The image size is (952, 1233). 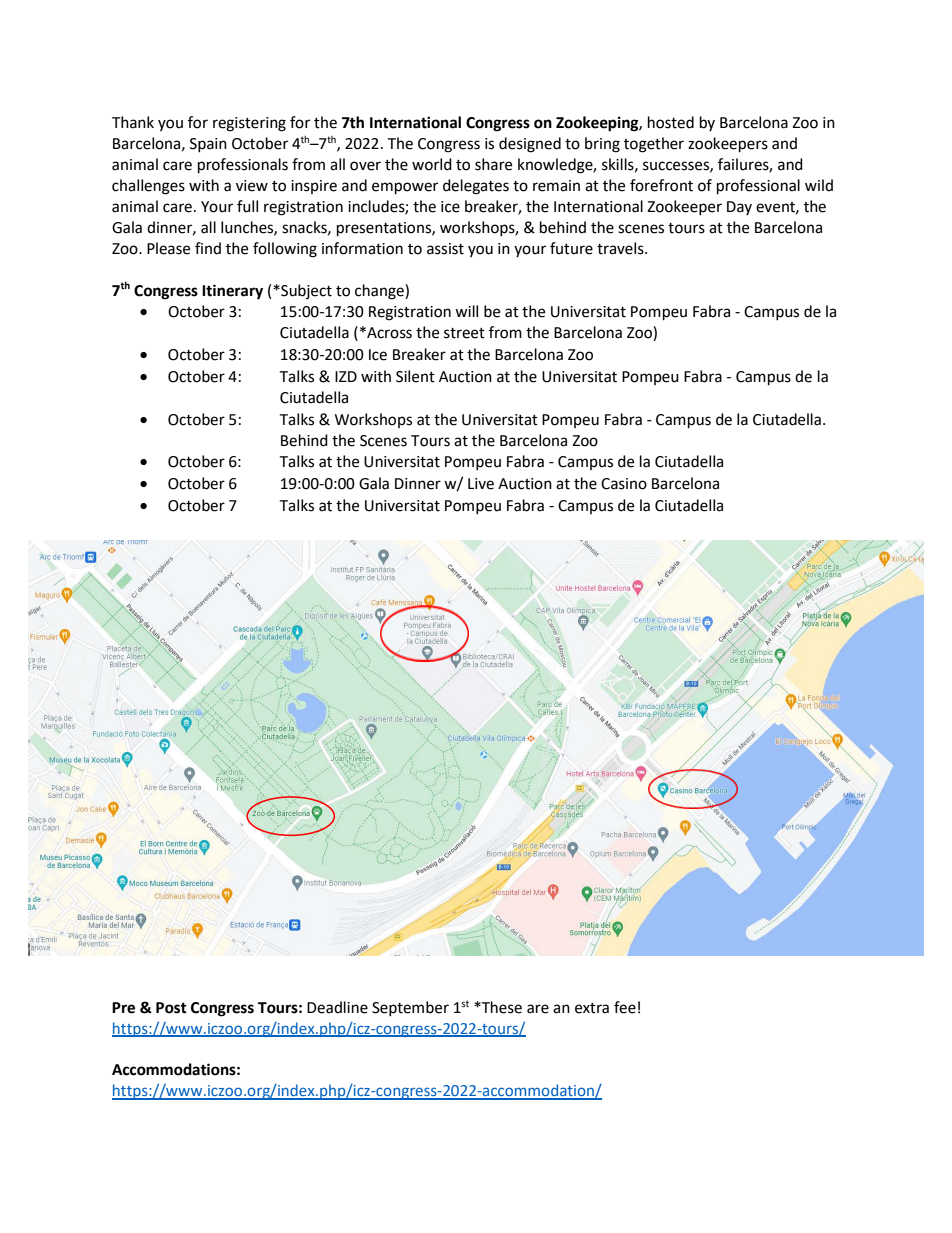 What do you see at coordinates (232, 292) in the document?
I see `Itinerary` at bounding box center [232, 292].
